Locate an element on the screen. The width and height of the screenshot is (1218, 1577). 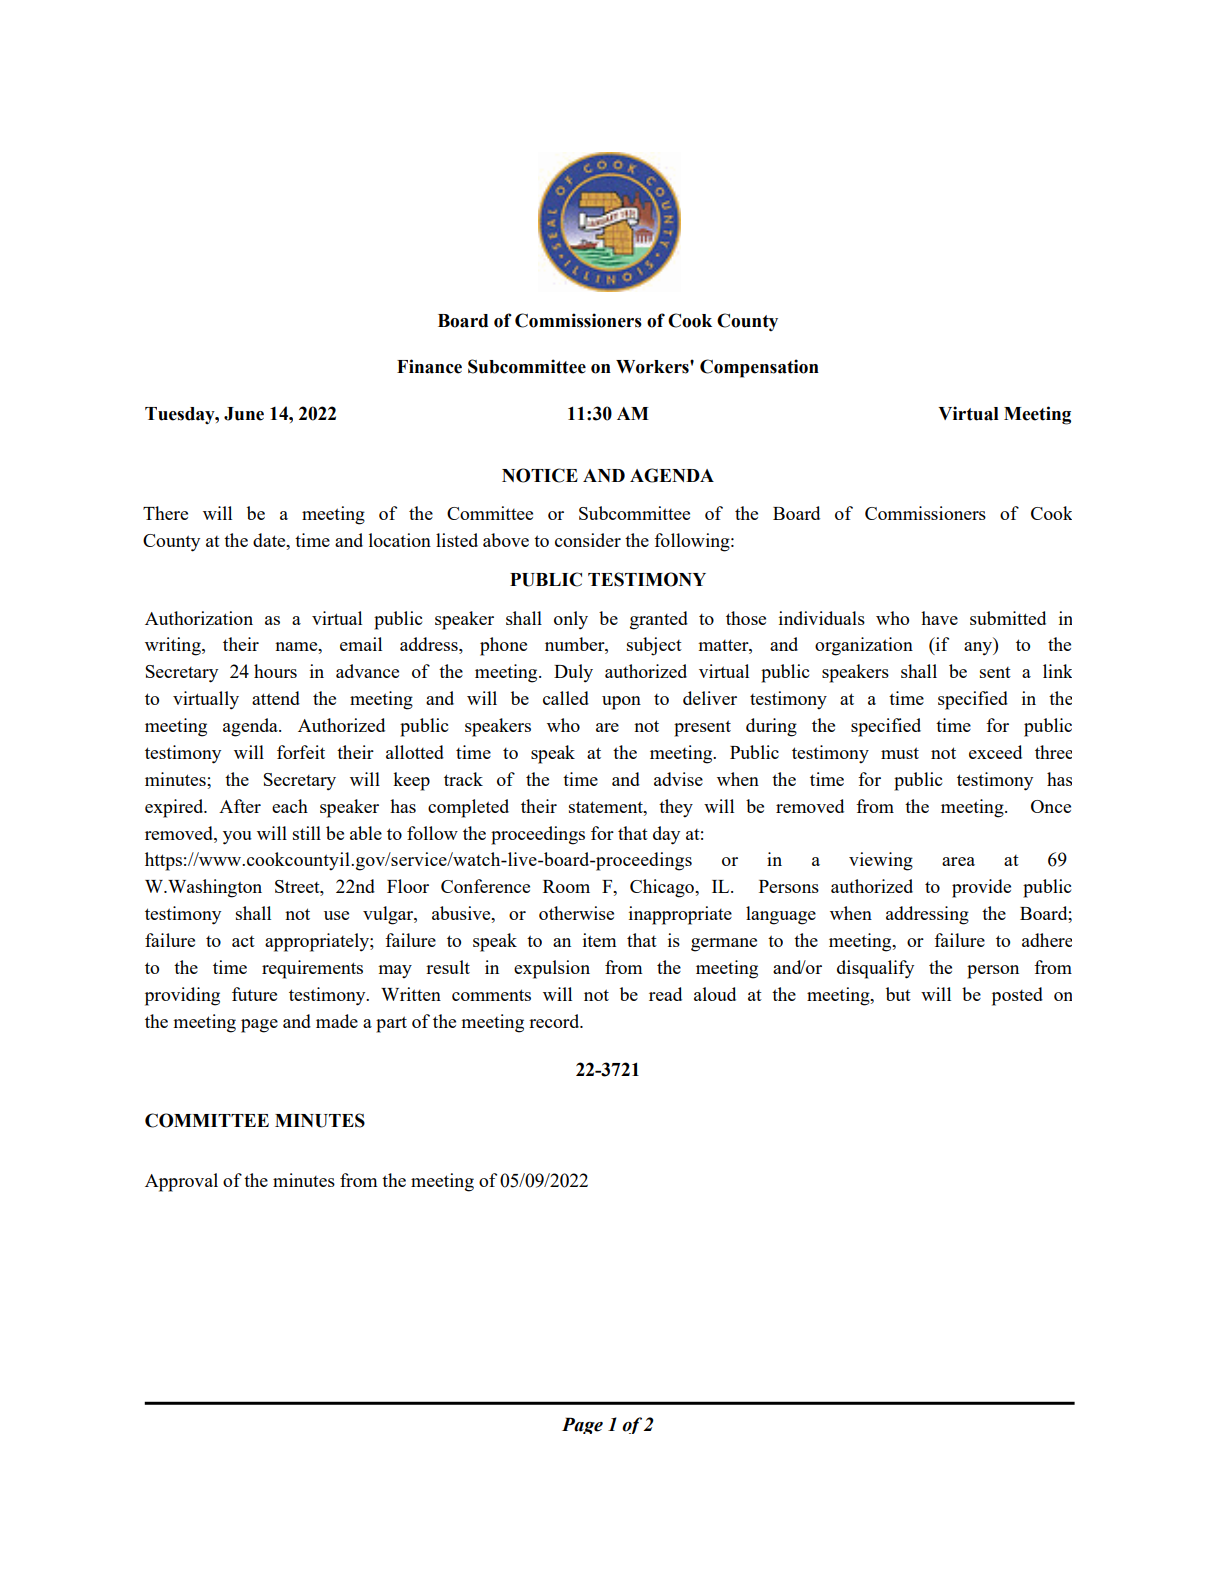
any is located at coordinates (979, 649).
